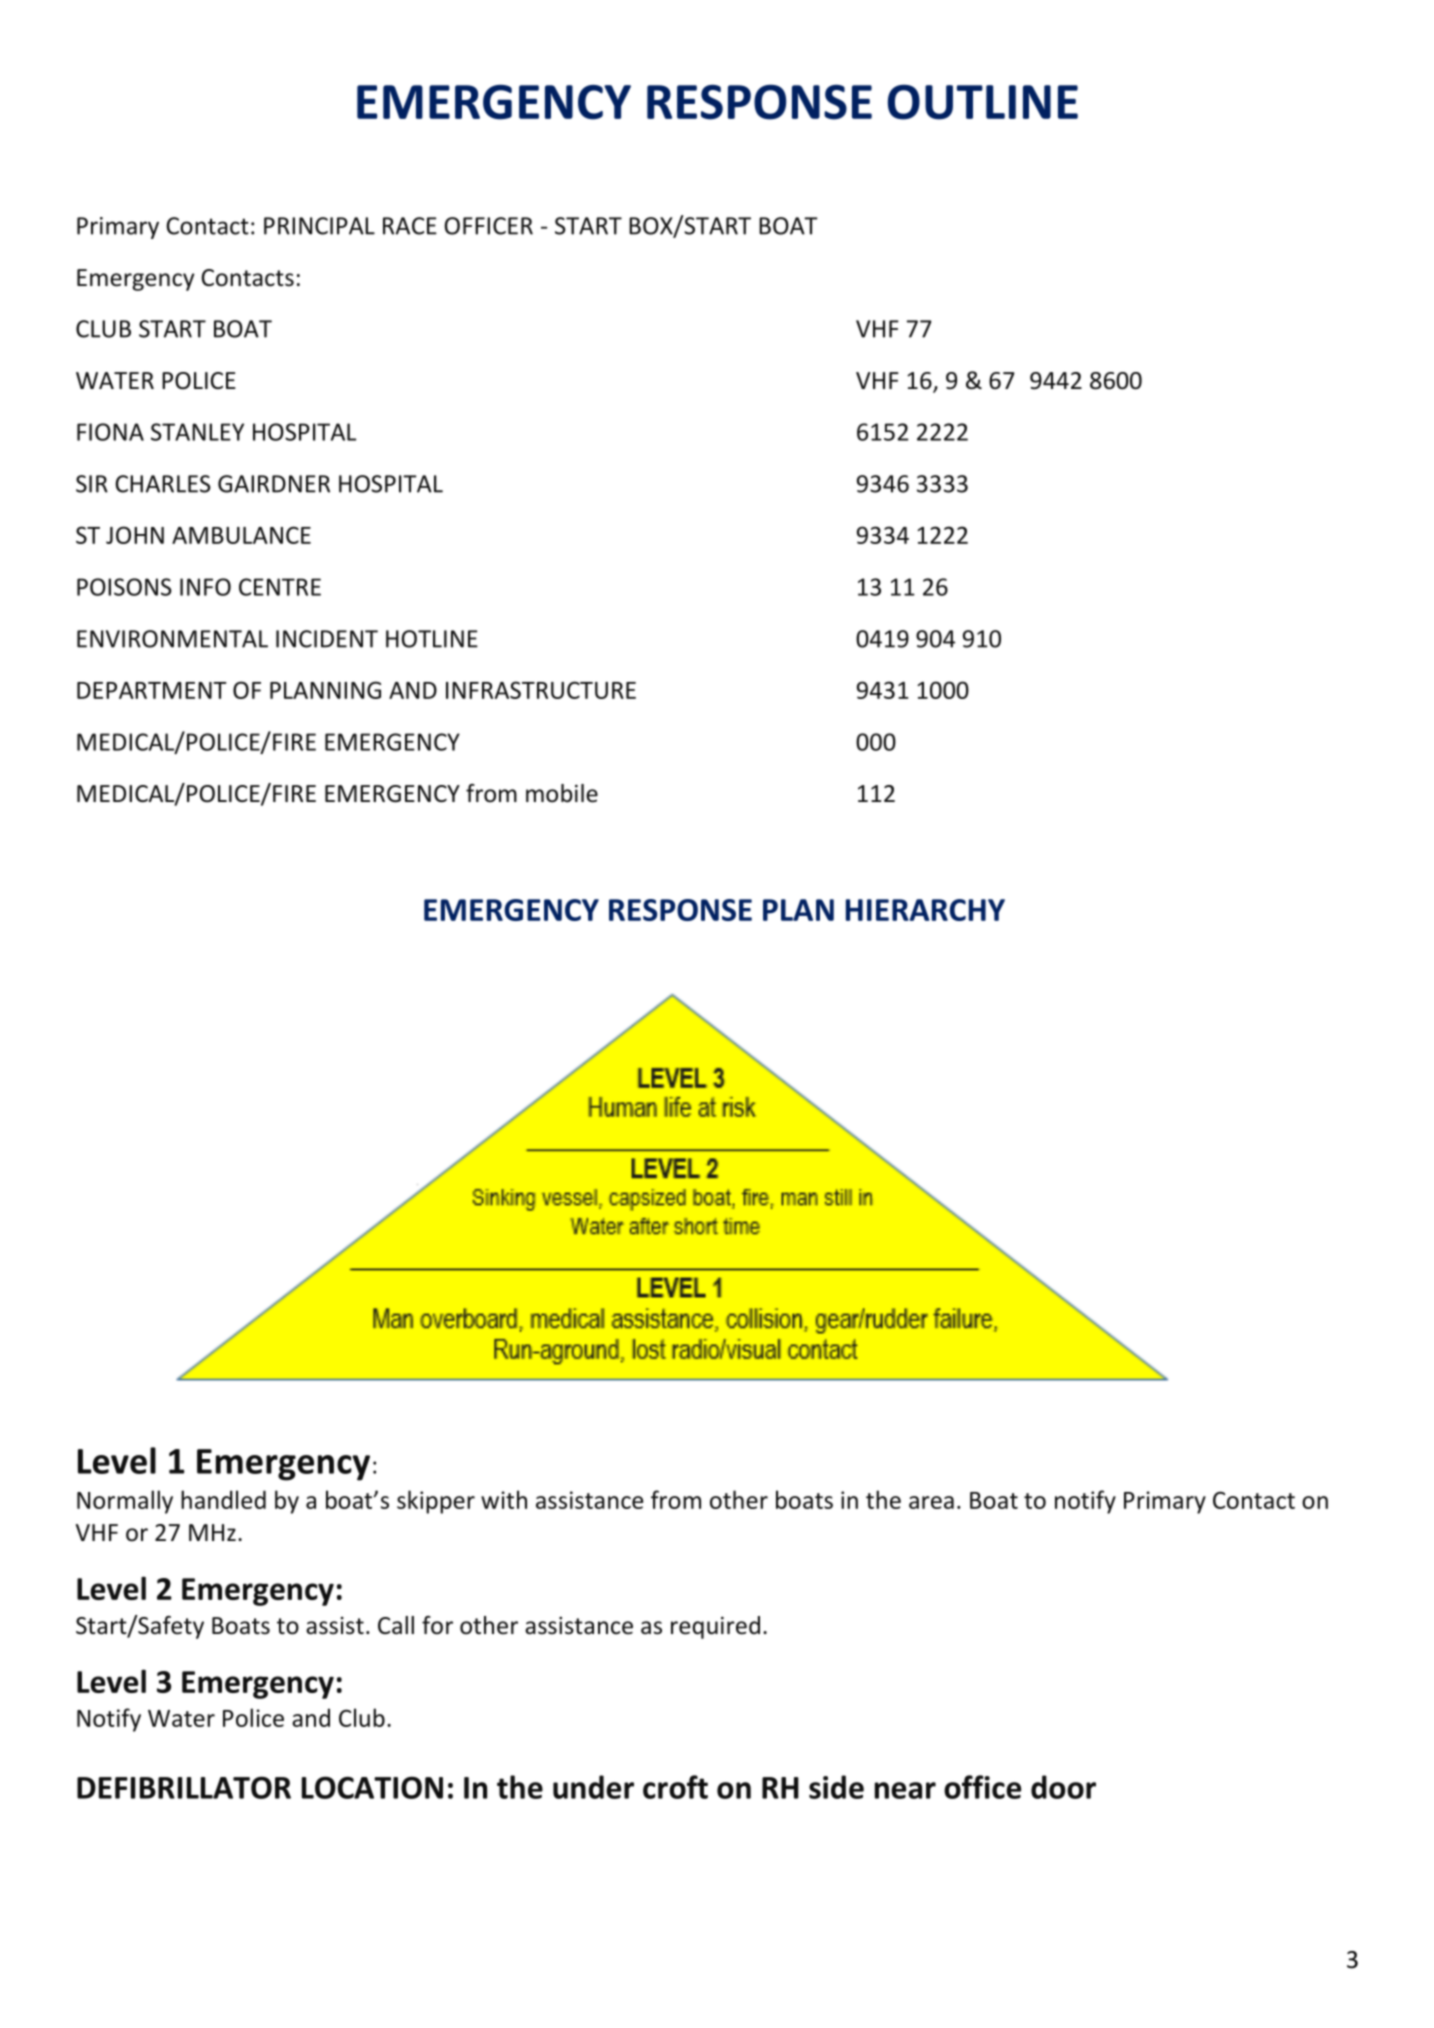  Describe the element at coordinates (593, 1787) in the screenshot. I see `under` at that location.
